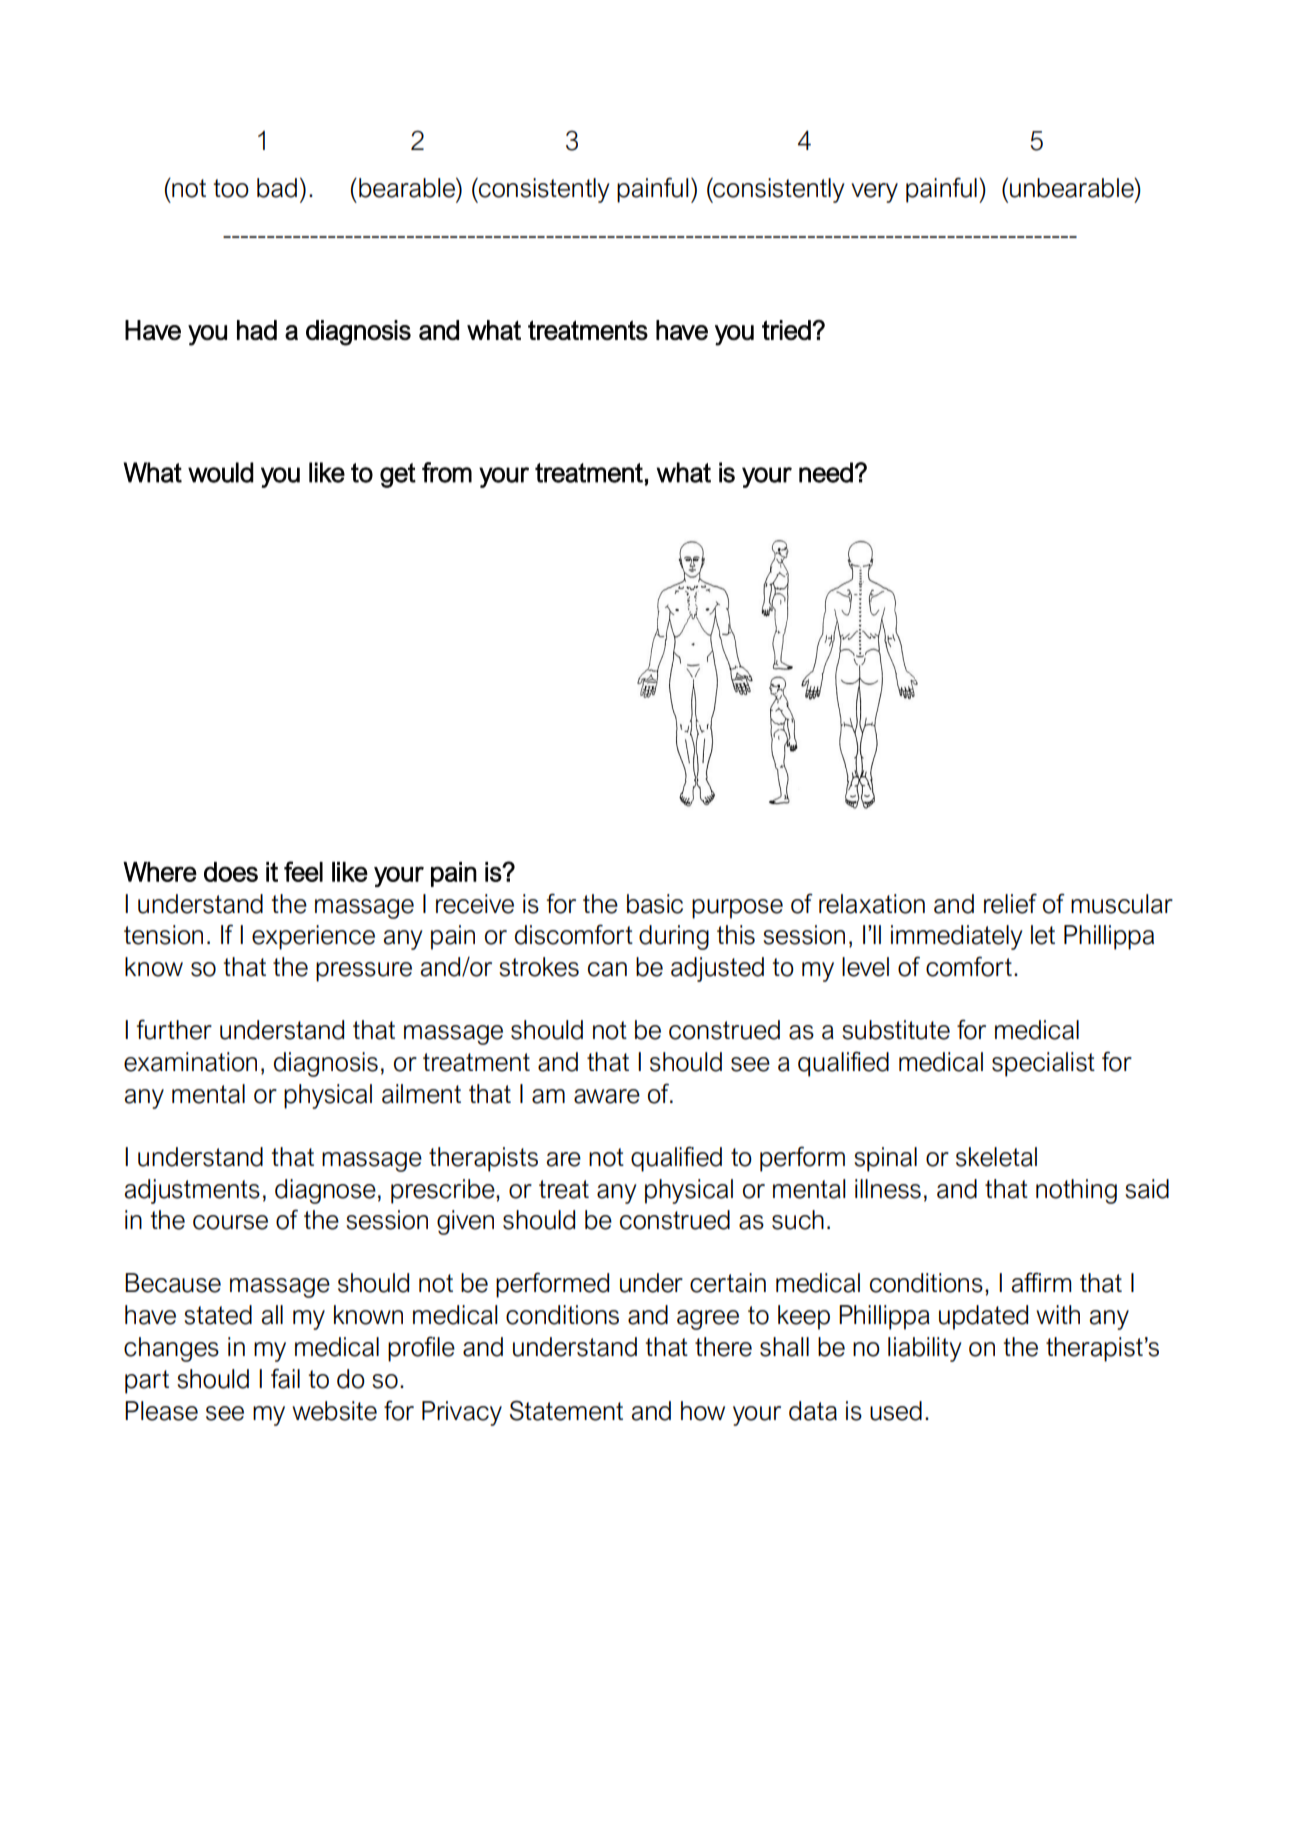  I want to click on bad, so click(277, 188).
